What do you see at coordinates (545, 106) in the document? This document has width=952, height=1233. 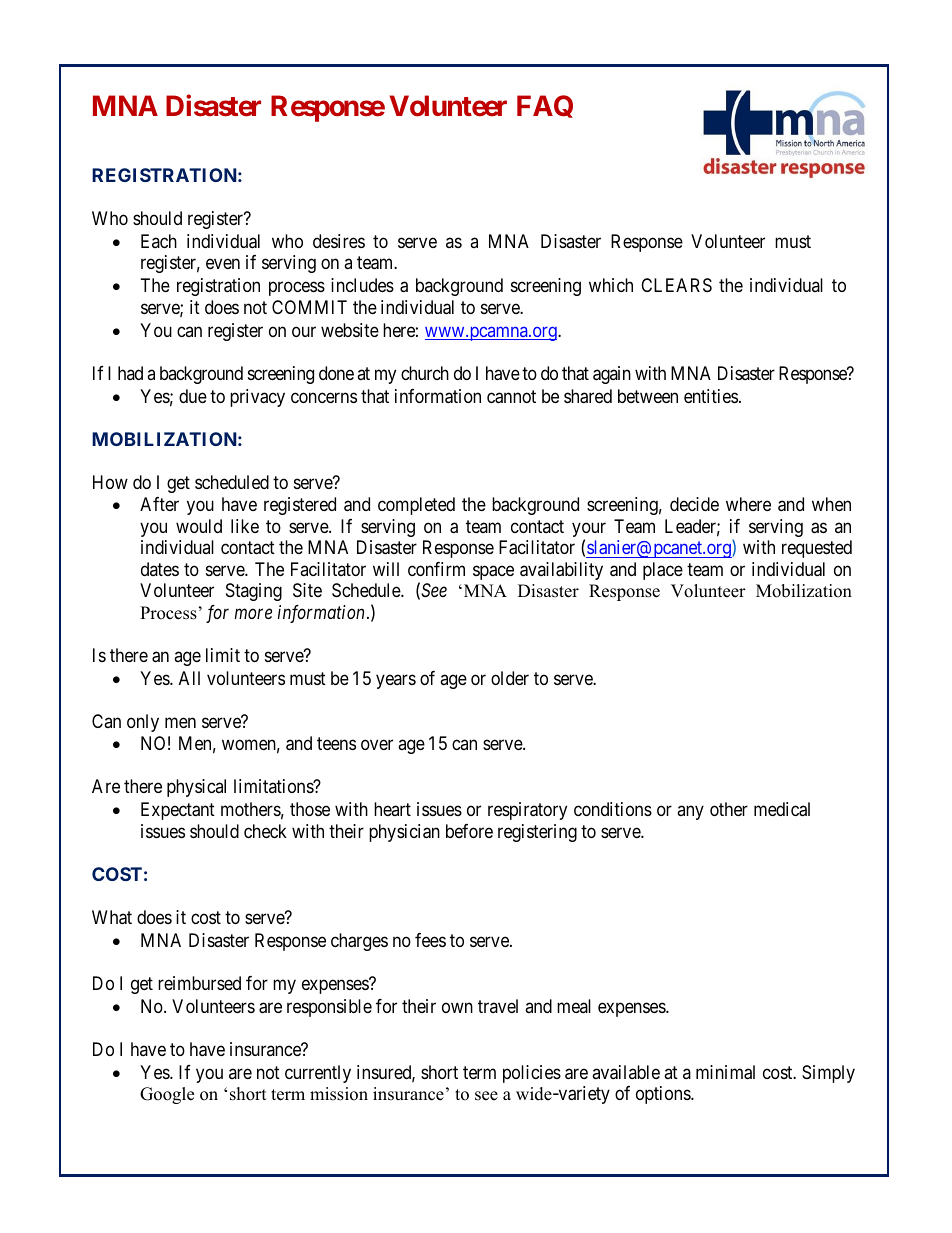 I see `FAQ` at bounding box center [545, 106].
